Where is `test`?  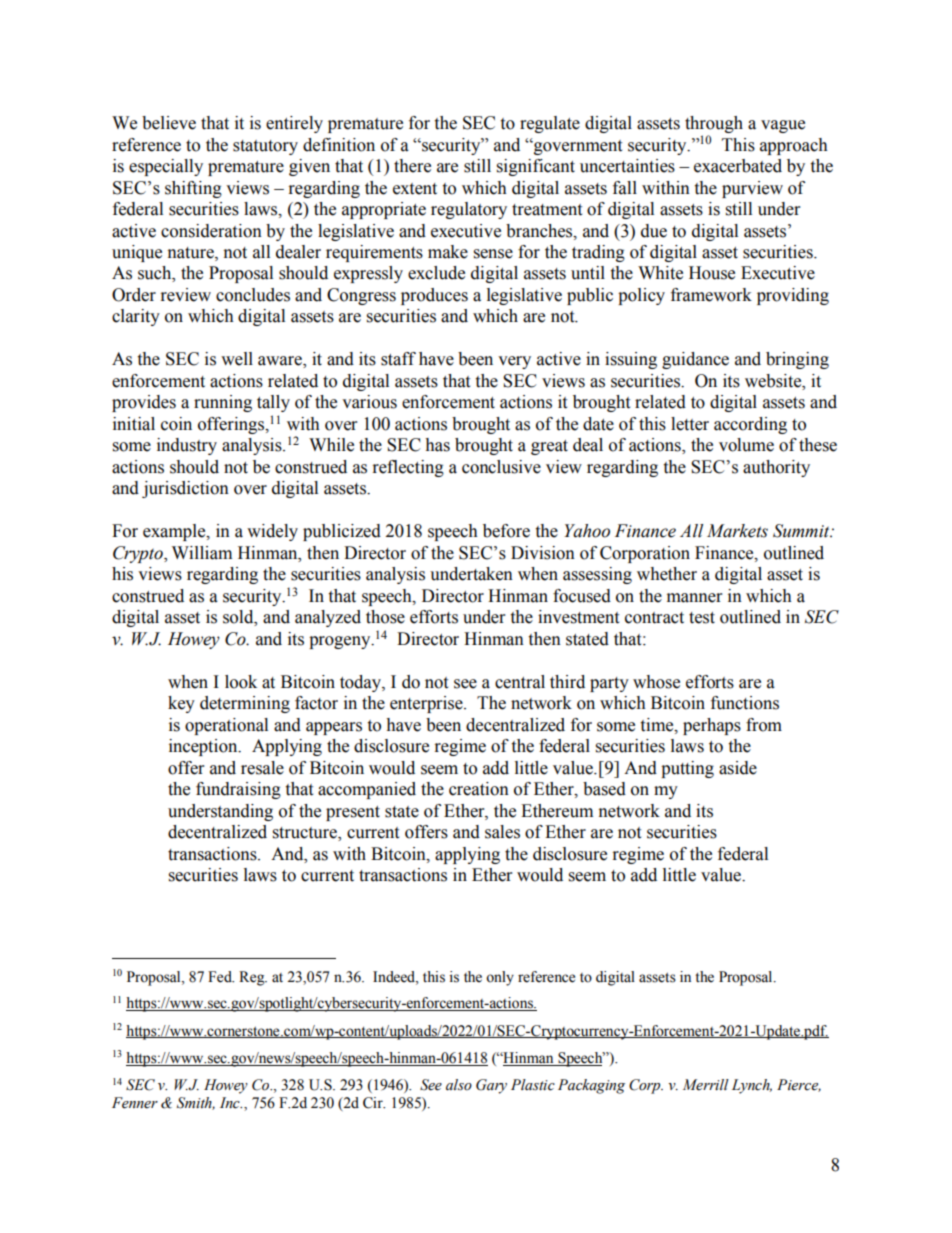
test is located at coordinates (702, 618).
